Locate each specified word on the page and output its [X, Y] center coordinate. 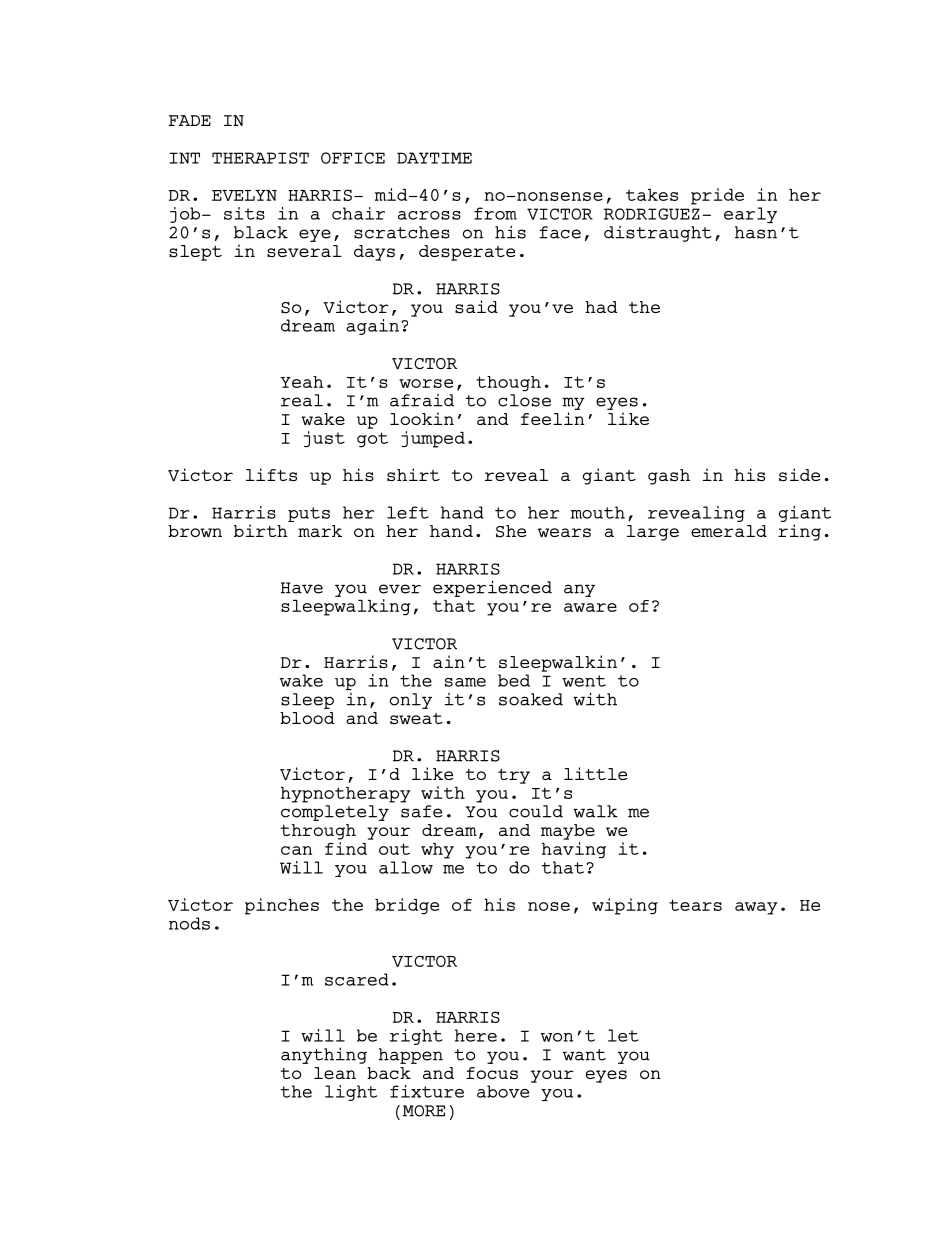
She [511, 531]
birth [261, 530]
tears [695, 905]
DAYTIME [434, 158]
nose [549, 906]
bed [514, 680]
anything [324, 1055]
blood [307, 718]
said [476, 307]
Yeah [301, 382]
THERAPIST [260, 158]
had [601, 307]
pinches [282, 906]
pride [717, 196]
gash [669, 477]
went [584, 681]
